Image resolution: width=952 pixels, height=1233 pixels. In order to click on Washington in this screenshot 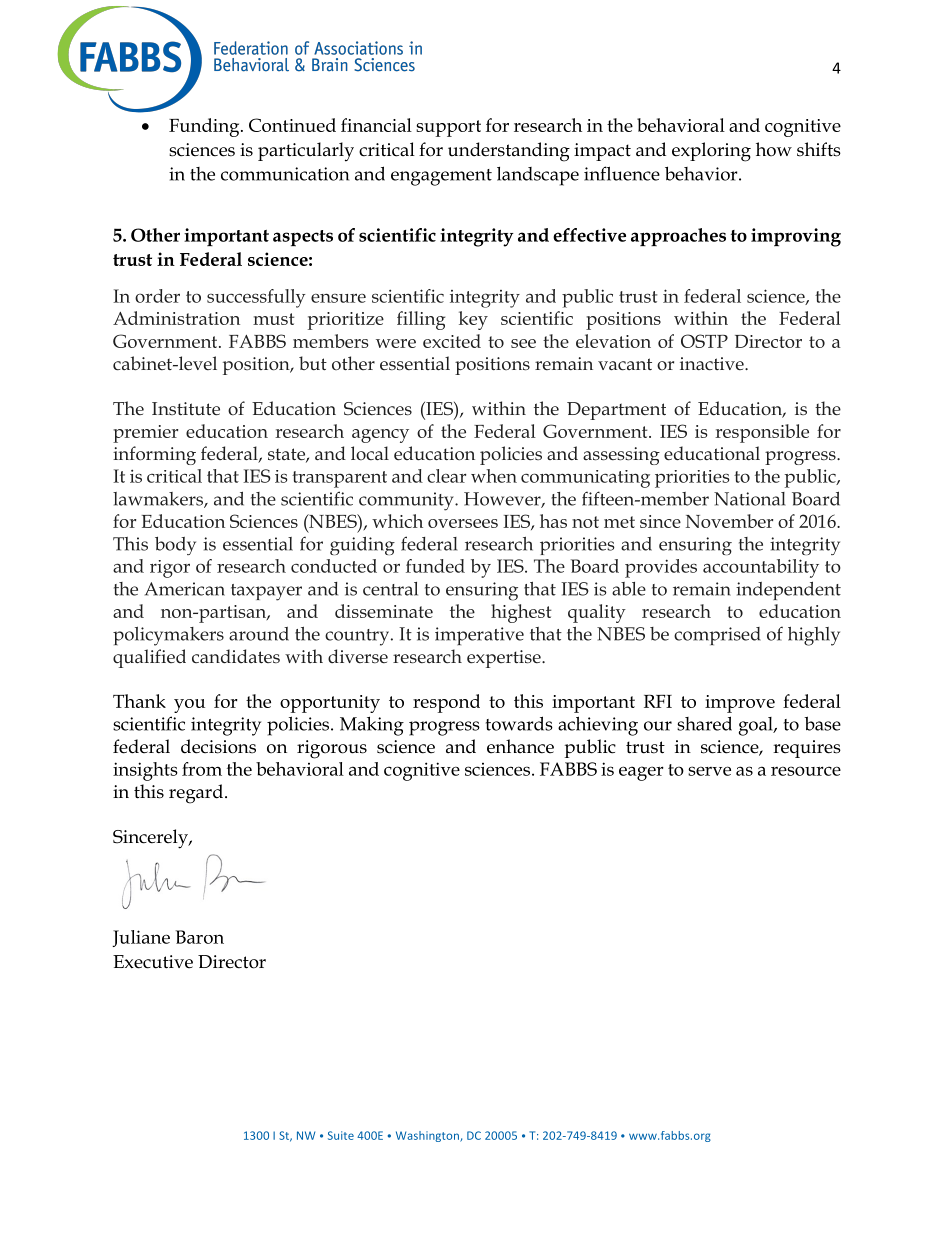, I will do `click(428, 1136)`.
